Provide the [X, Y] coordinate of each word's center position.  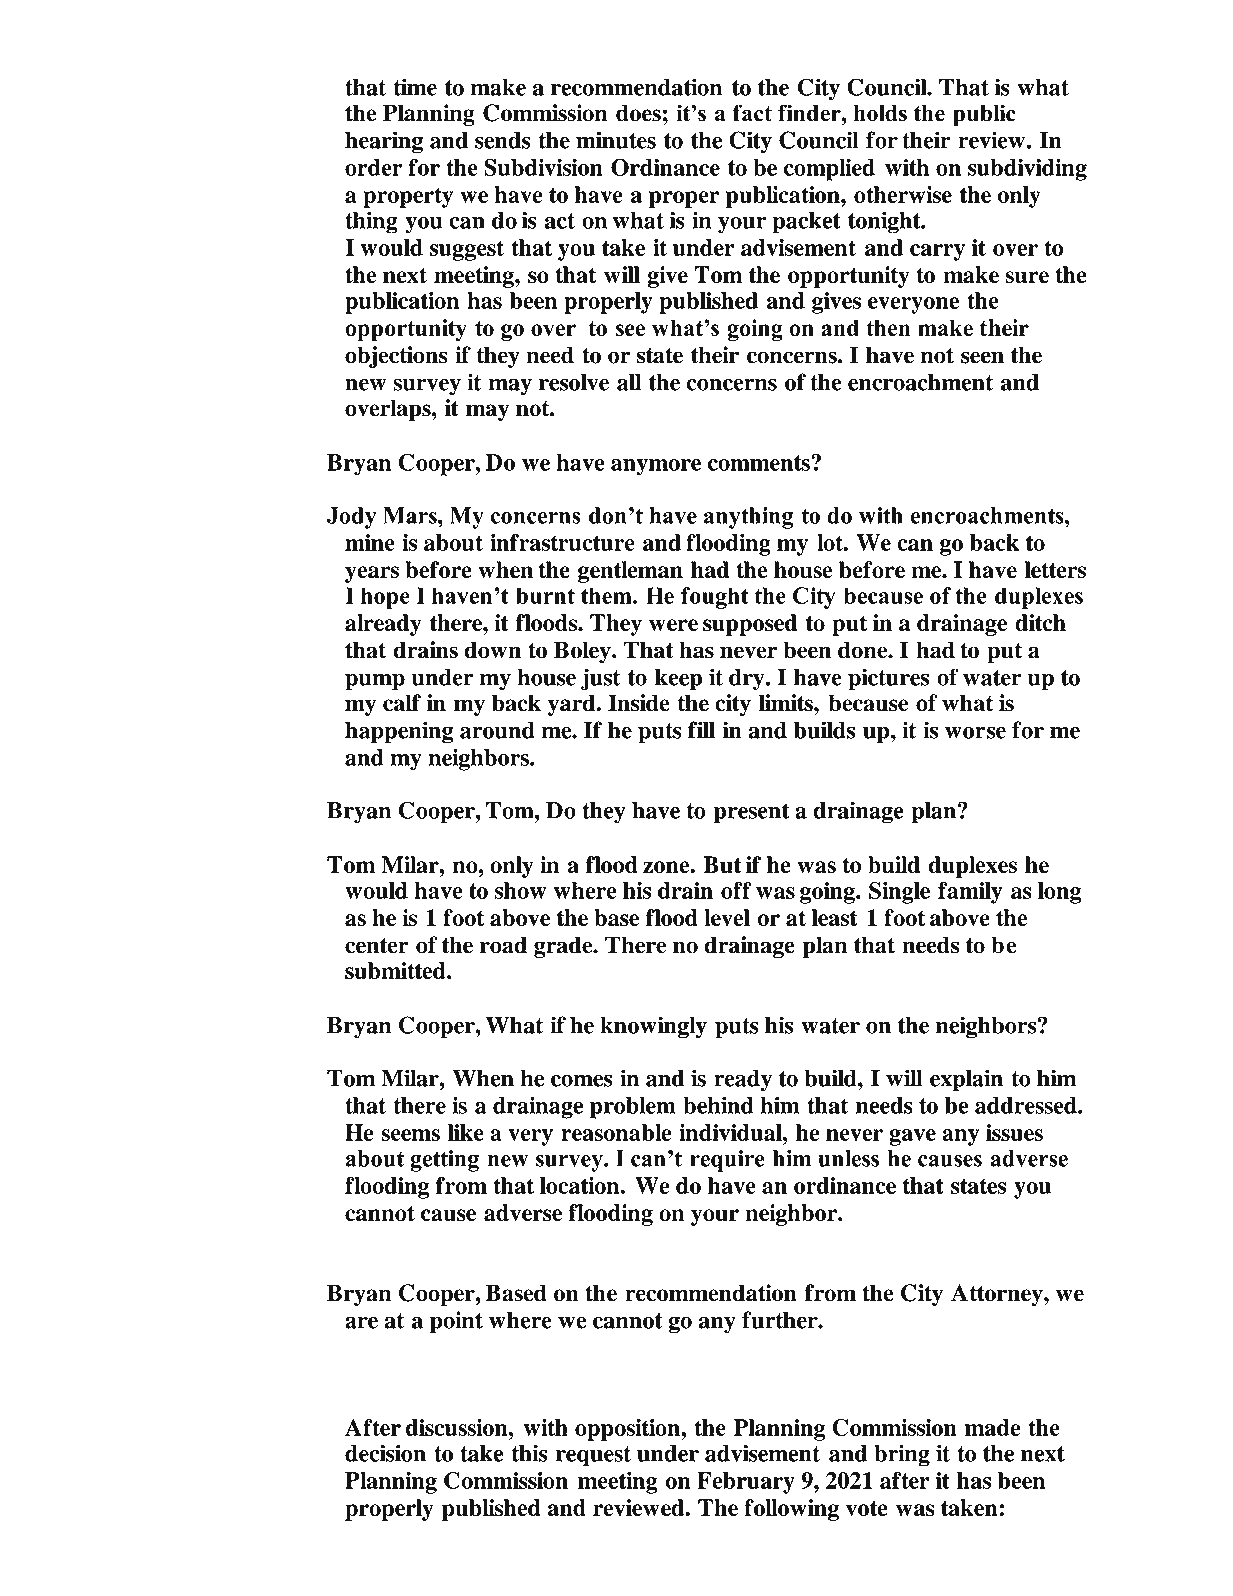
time [415, 87]
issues [1014, 1132]
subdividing [1027, 169]
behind [718, 1105]
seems [410, 1135]
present [752, 813]
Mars [411, 515]
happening [399, 732]
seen [982, 357]
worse [975, 732]
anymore [656, 467]
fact [752, 113]
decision [385, 1453]
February [746, 1483]
